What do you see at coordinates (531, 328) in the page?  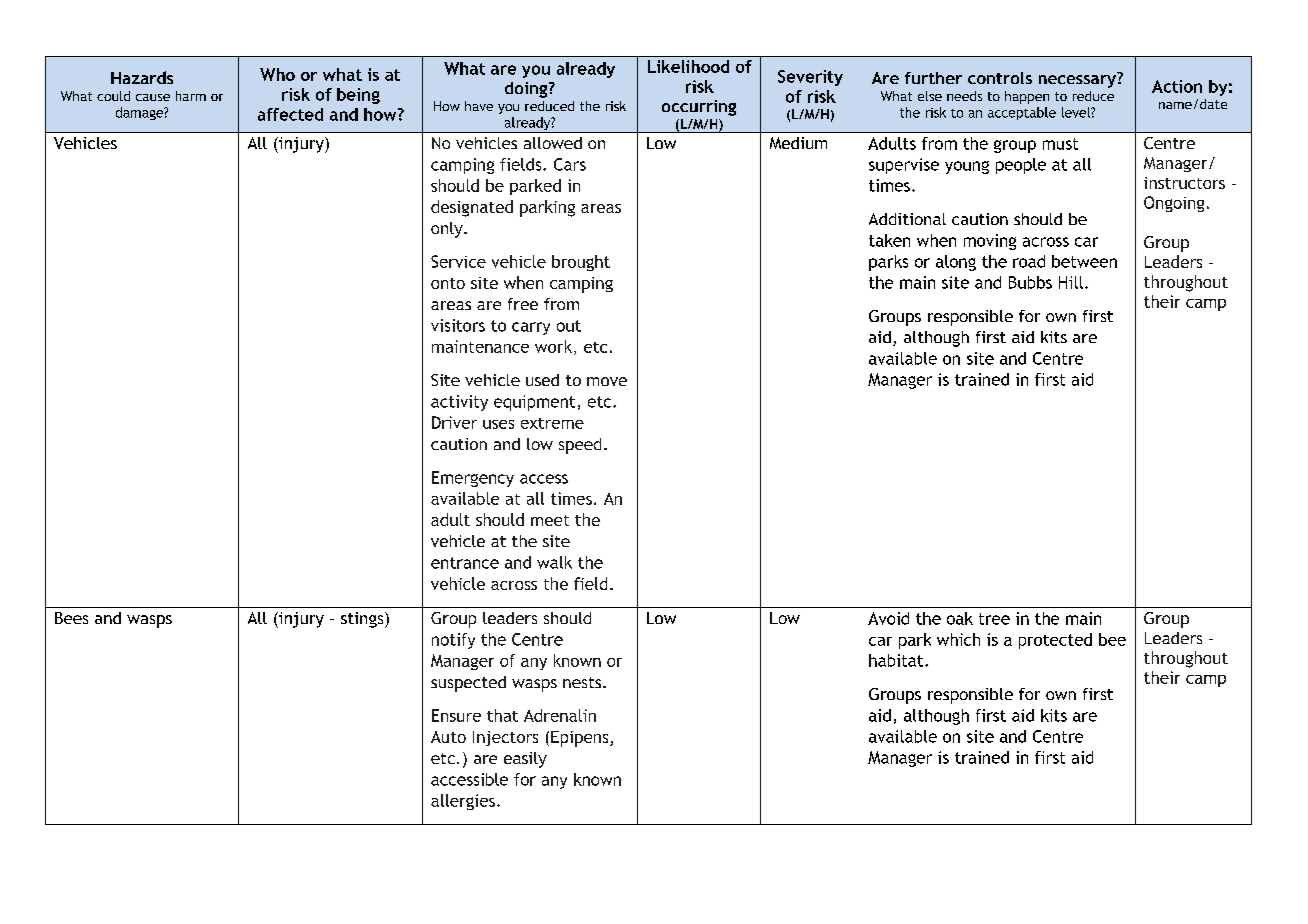 I see `carry` at bounding box center [531, 328].
